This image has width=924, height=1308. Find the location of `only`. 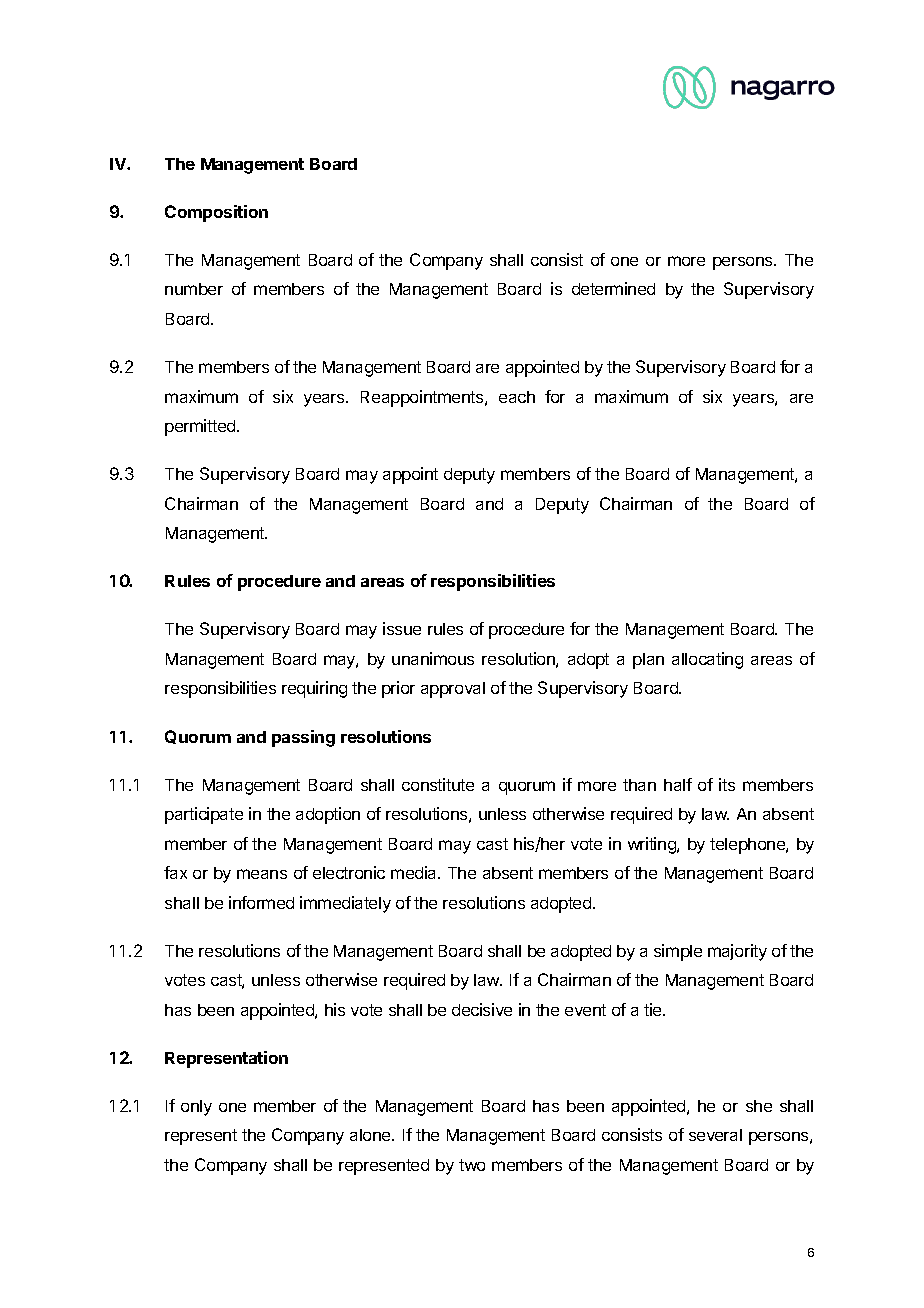

only is located at coordinates (196, 1108).
